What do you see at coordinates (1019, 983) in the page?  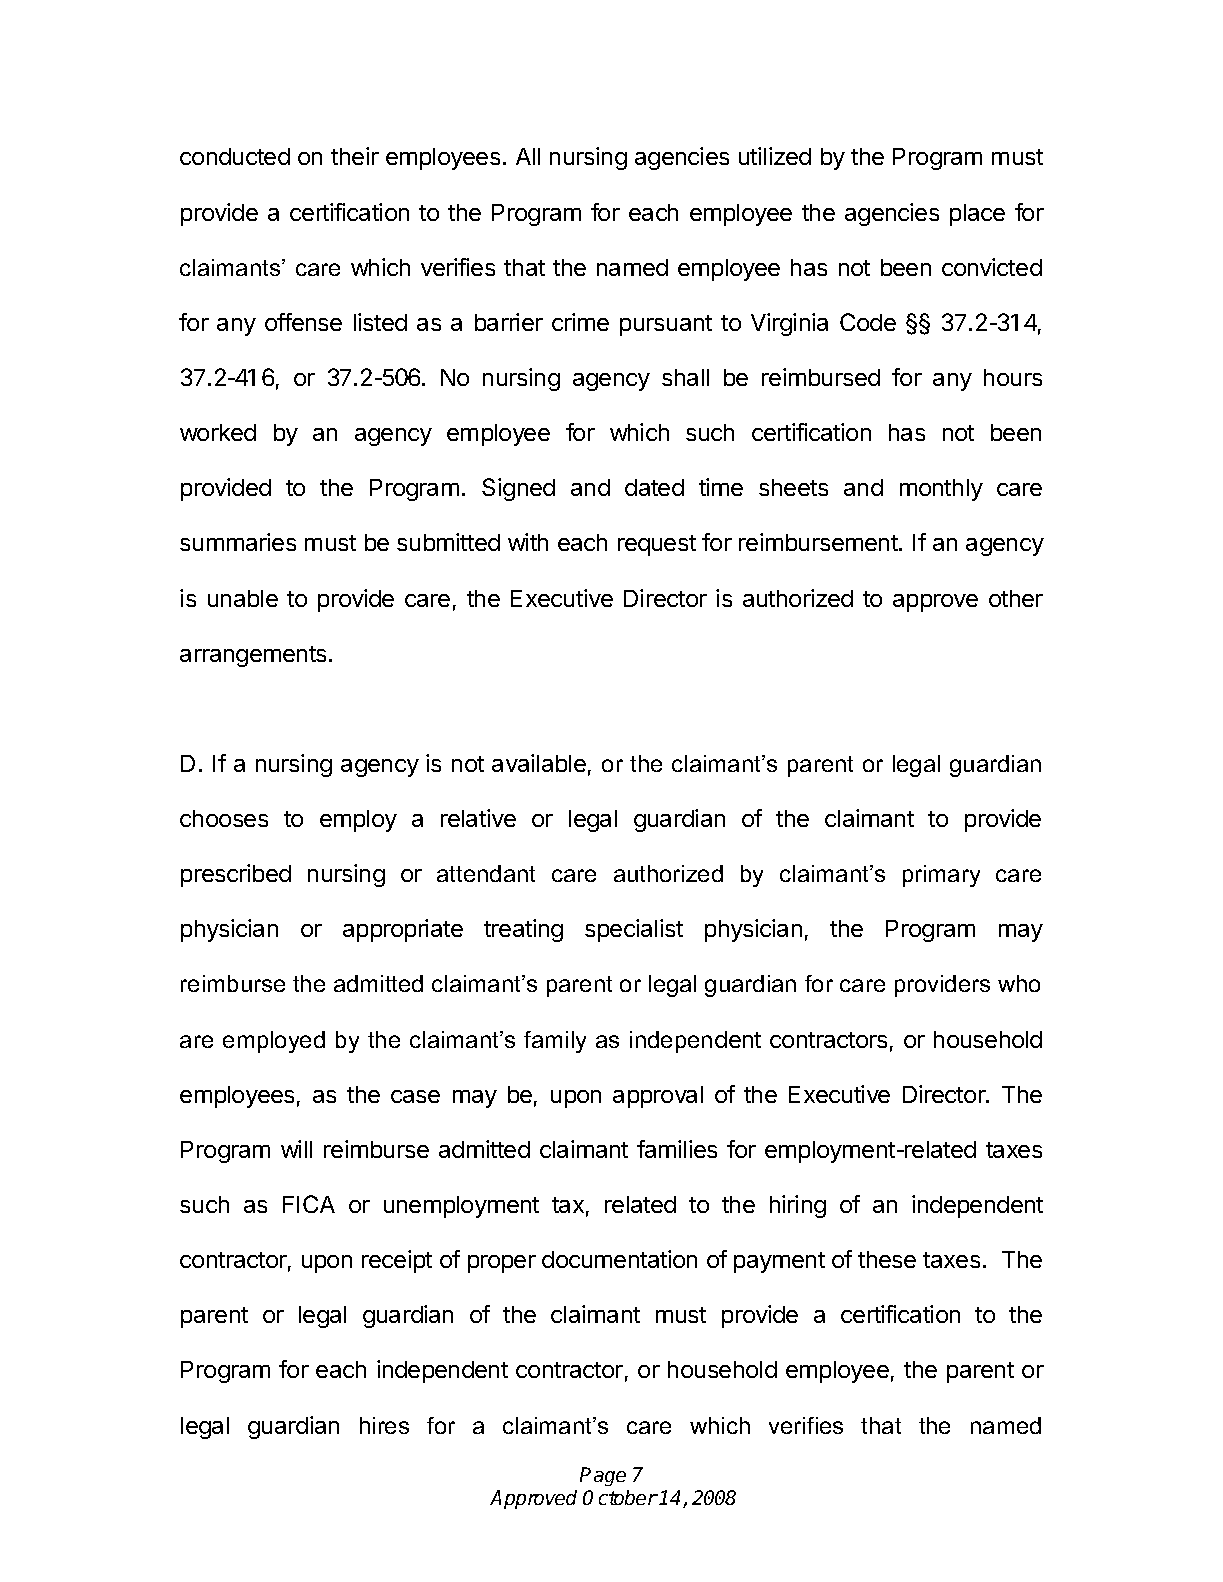 I see `who` at bounding box center [1019, 983].
